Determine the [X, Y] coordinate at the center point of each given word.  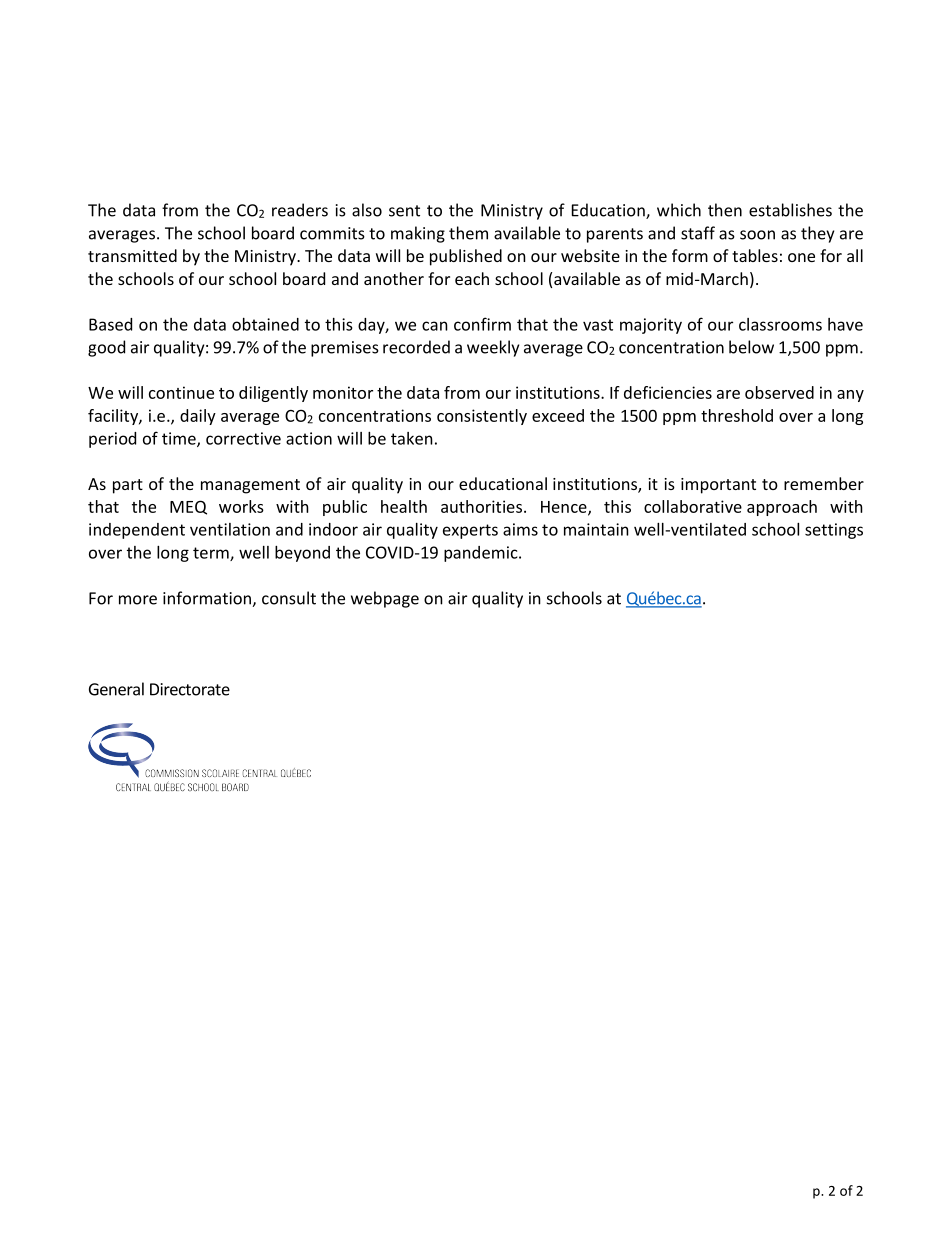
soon [757, 235]
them [468, 233]
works [241, 506]
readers [300, 210]
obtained [265, 324]
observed [779, 392]
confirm [482, 324]
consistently [482, 417]
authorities [481, 506]
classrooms [780, 324]
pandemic [482, 554]
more [138, 600]
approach [782, 508]
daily [198, 417]
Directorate [190, 689]
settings [834, 531]
